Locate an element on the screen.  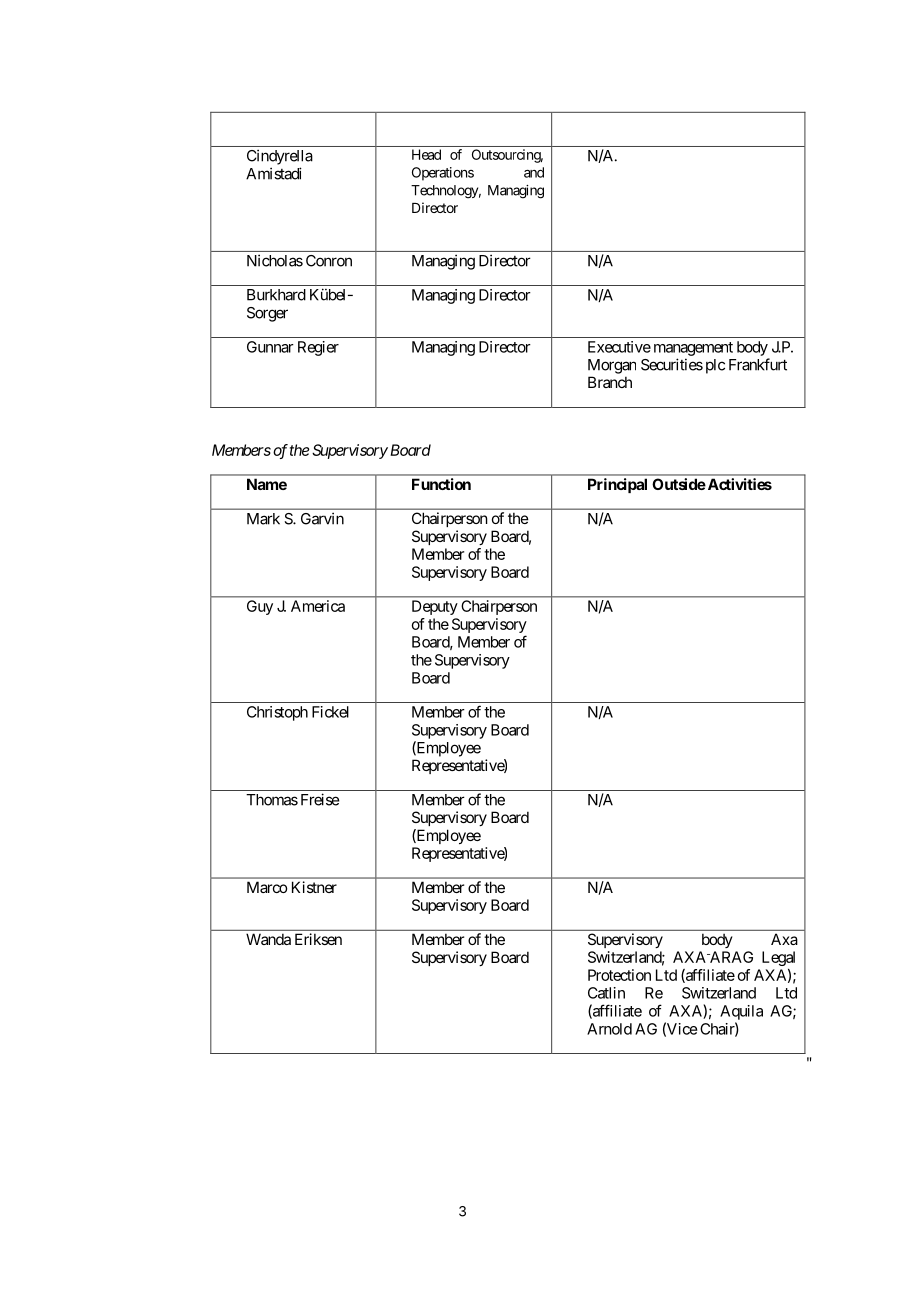
America is located at coordinates (318, 606).
